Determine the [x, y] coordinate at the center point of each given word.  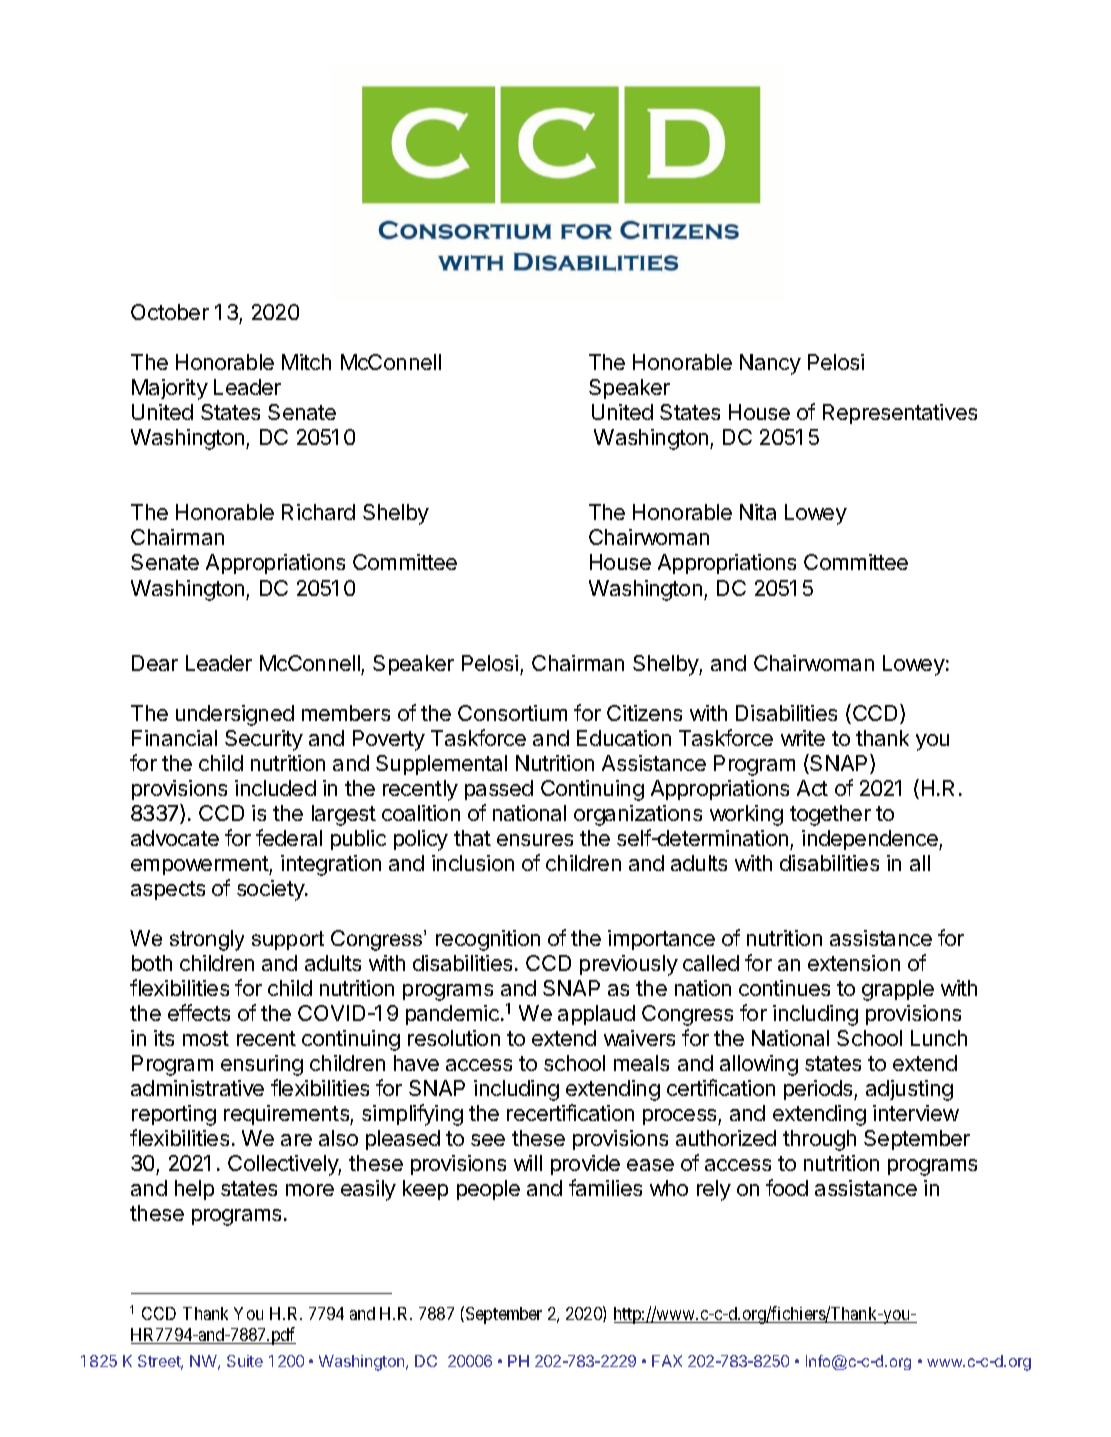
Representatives [900, 414]
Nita [758, 512]
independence [871, 840]
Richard [318, 512]
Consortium [512, 713]
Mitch [306, 362]
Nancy [770, 364]
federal [289, 837]
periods [819, 1090]
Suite [245, 1361]
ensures [535, 840]
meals [641, 1063]
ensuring [262, 1065]
